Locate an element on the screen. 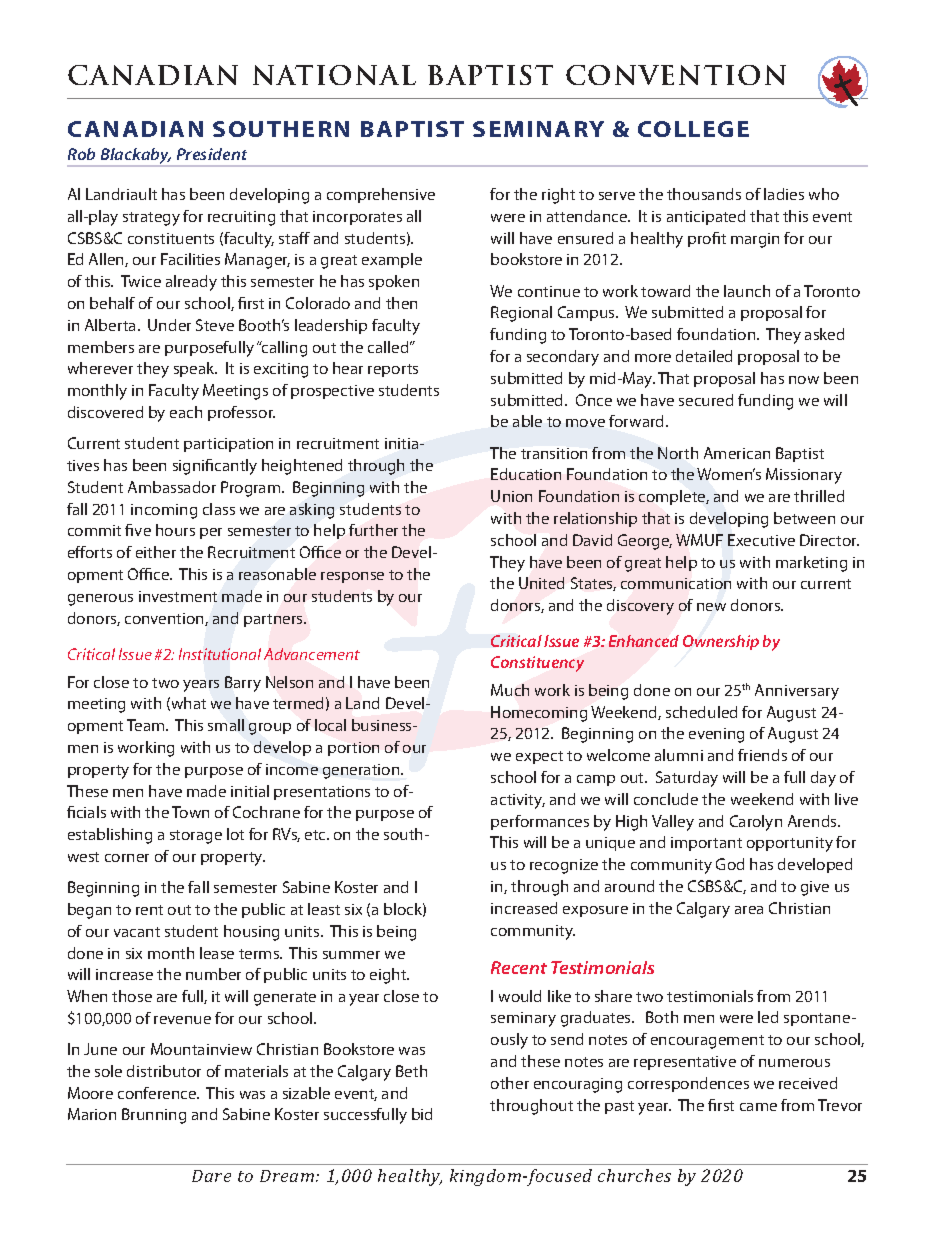 Image resolution: width=952 pixels, height=1233 pixels. bid is located at coordinates (422, 1114).
